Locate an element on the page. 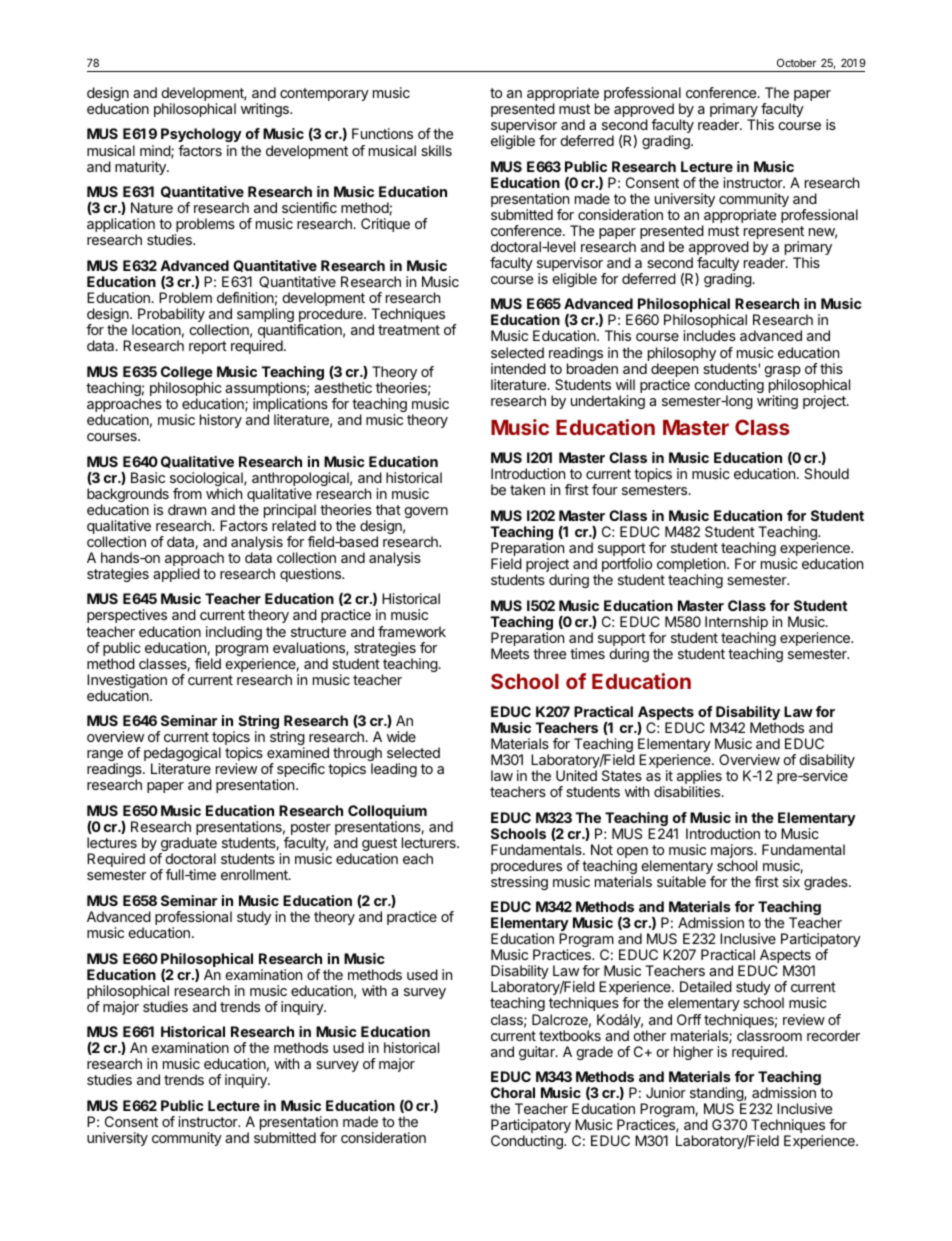  graduate is located at coordinates (188, 845).
